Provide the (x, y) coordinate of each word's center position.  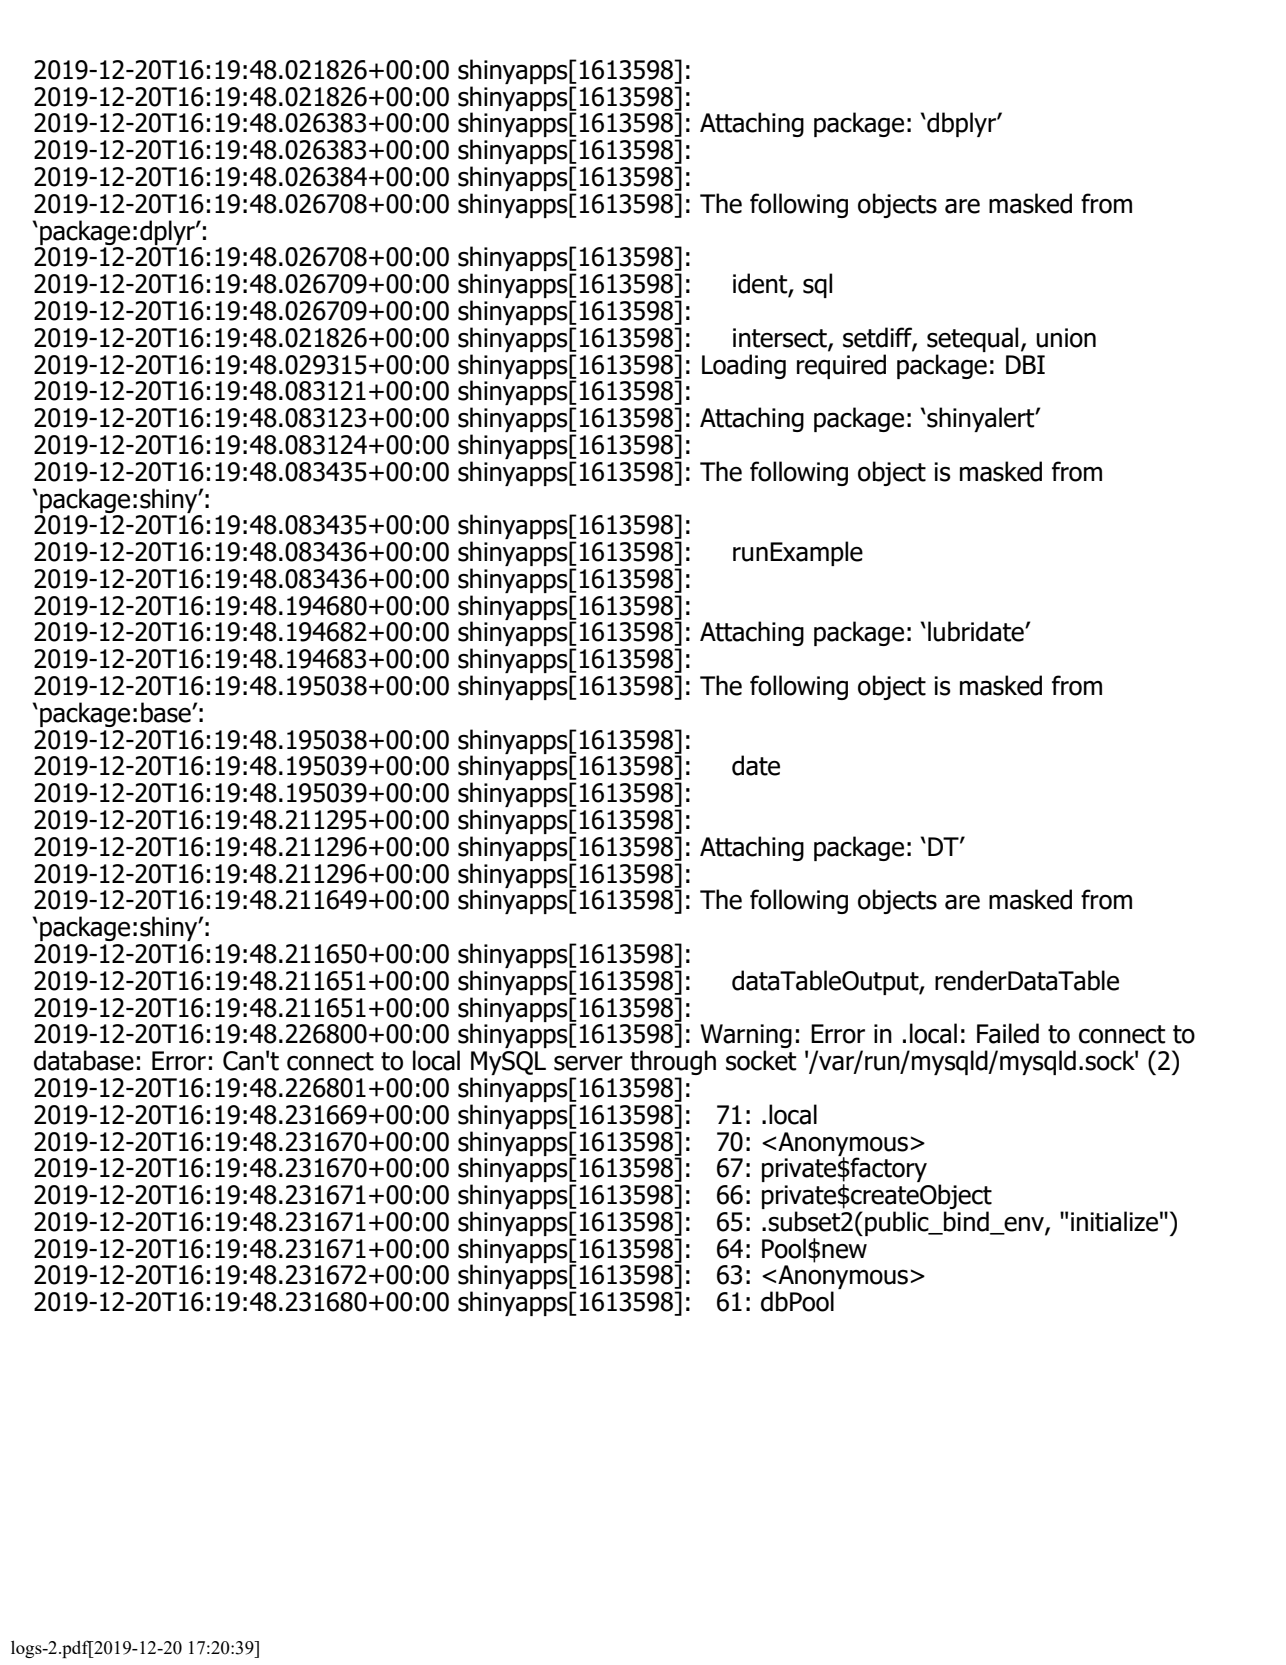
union (1066, 338)
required (841, 366)
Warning (746, 1037)
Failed (1008, 1033)
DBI (1025, 364)
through (673, 1064)
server (588, 1063)
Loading (744, 366)
